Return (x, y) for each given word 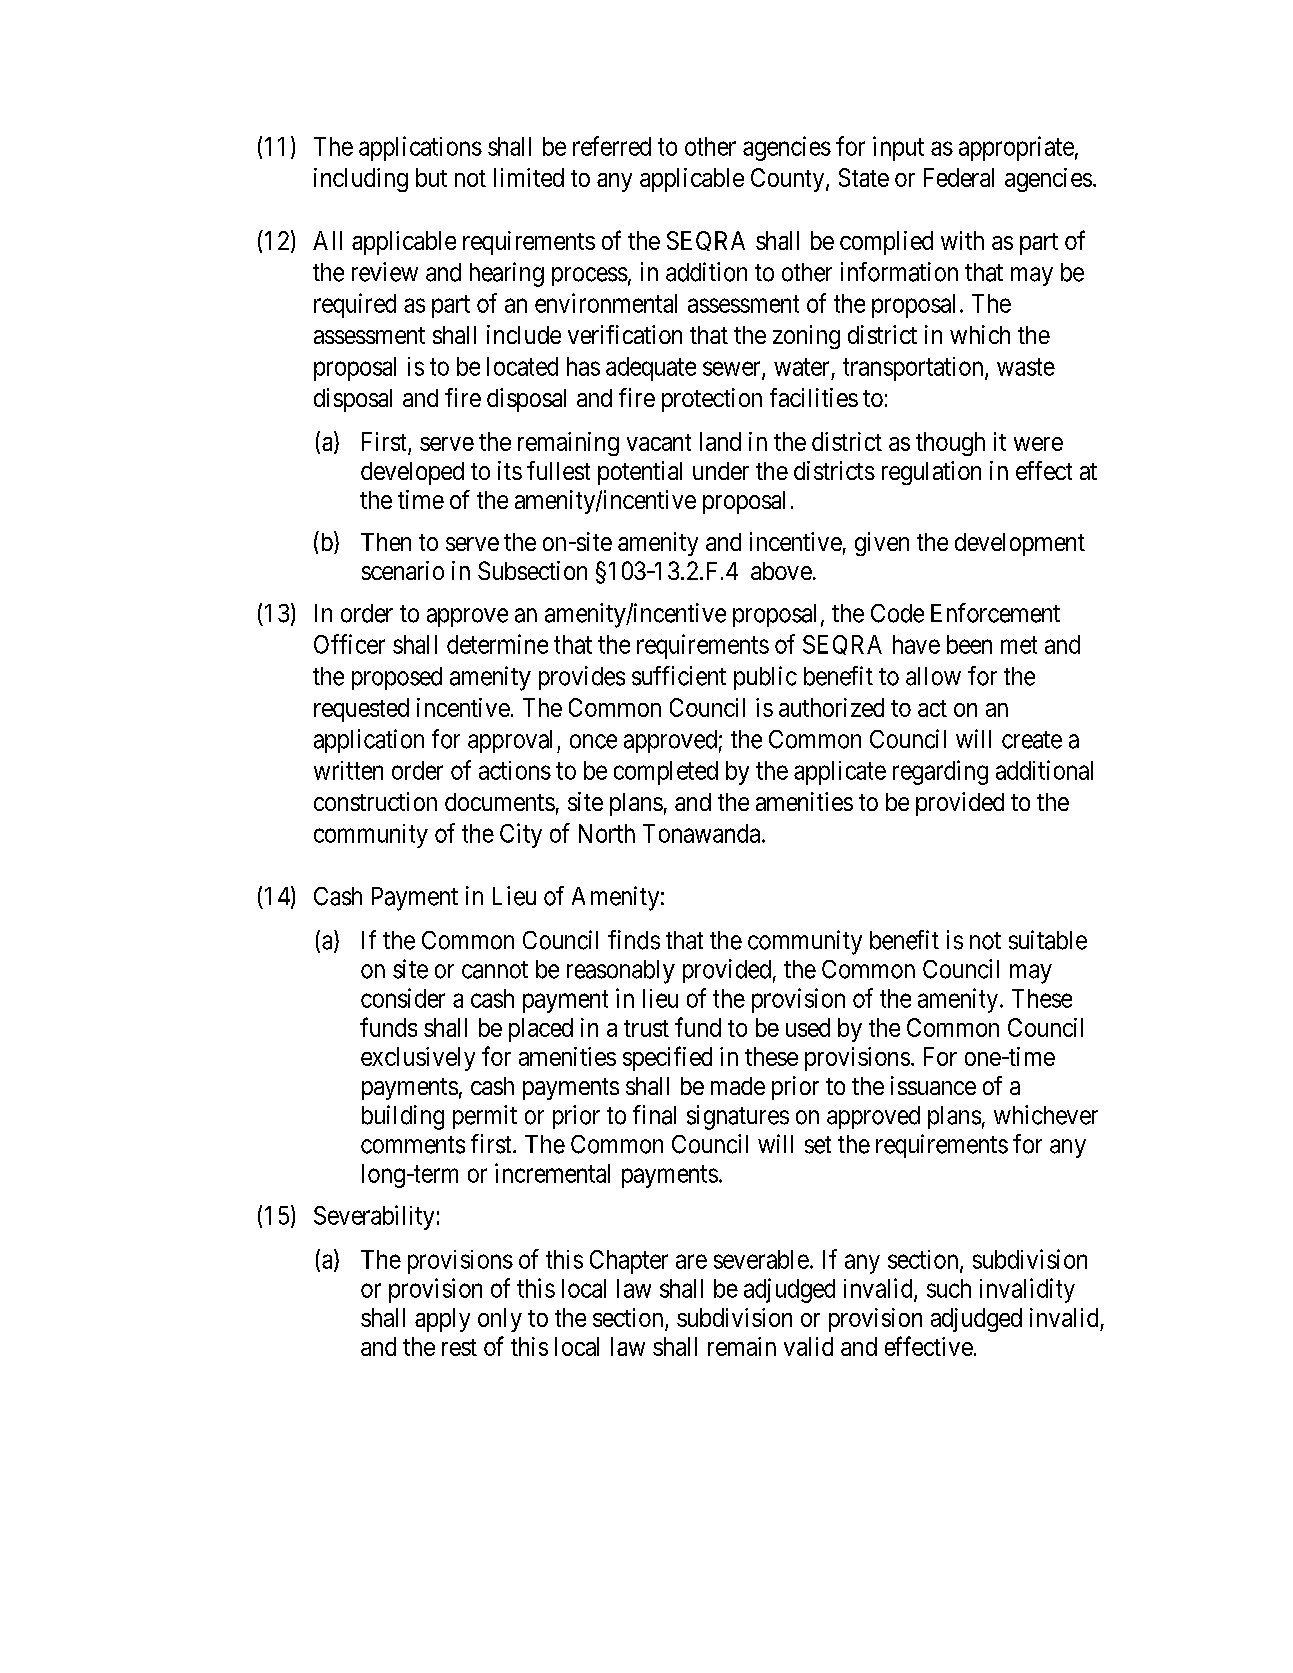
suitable (1048, 940)
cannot (495, 970)
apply (442, 1320)
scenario (403, 570)
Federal (959, 177)
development (1020, 544)
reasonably (621, 972)
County (789, 180)
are (691, 1261)
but (431, 177)
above (781, 571)
